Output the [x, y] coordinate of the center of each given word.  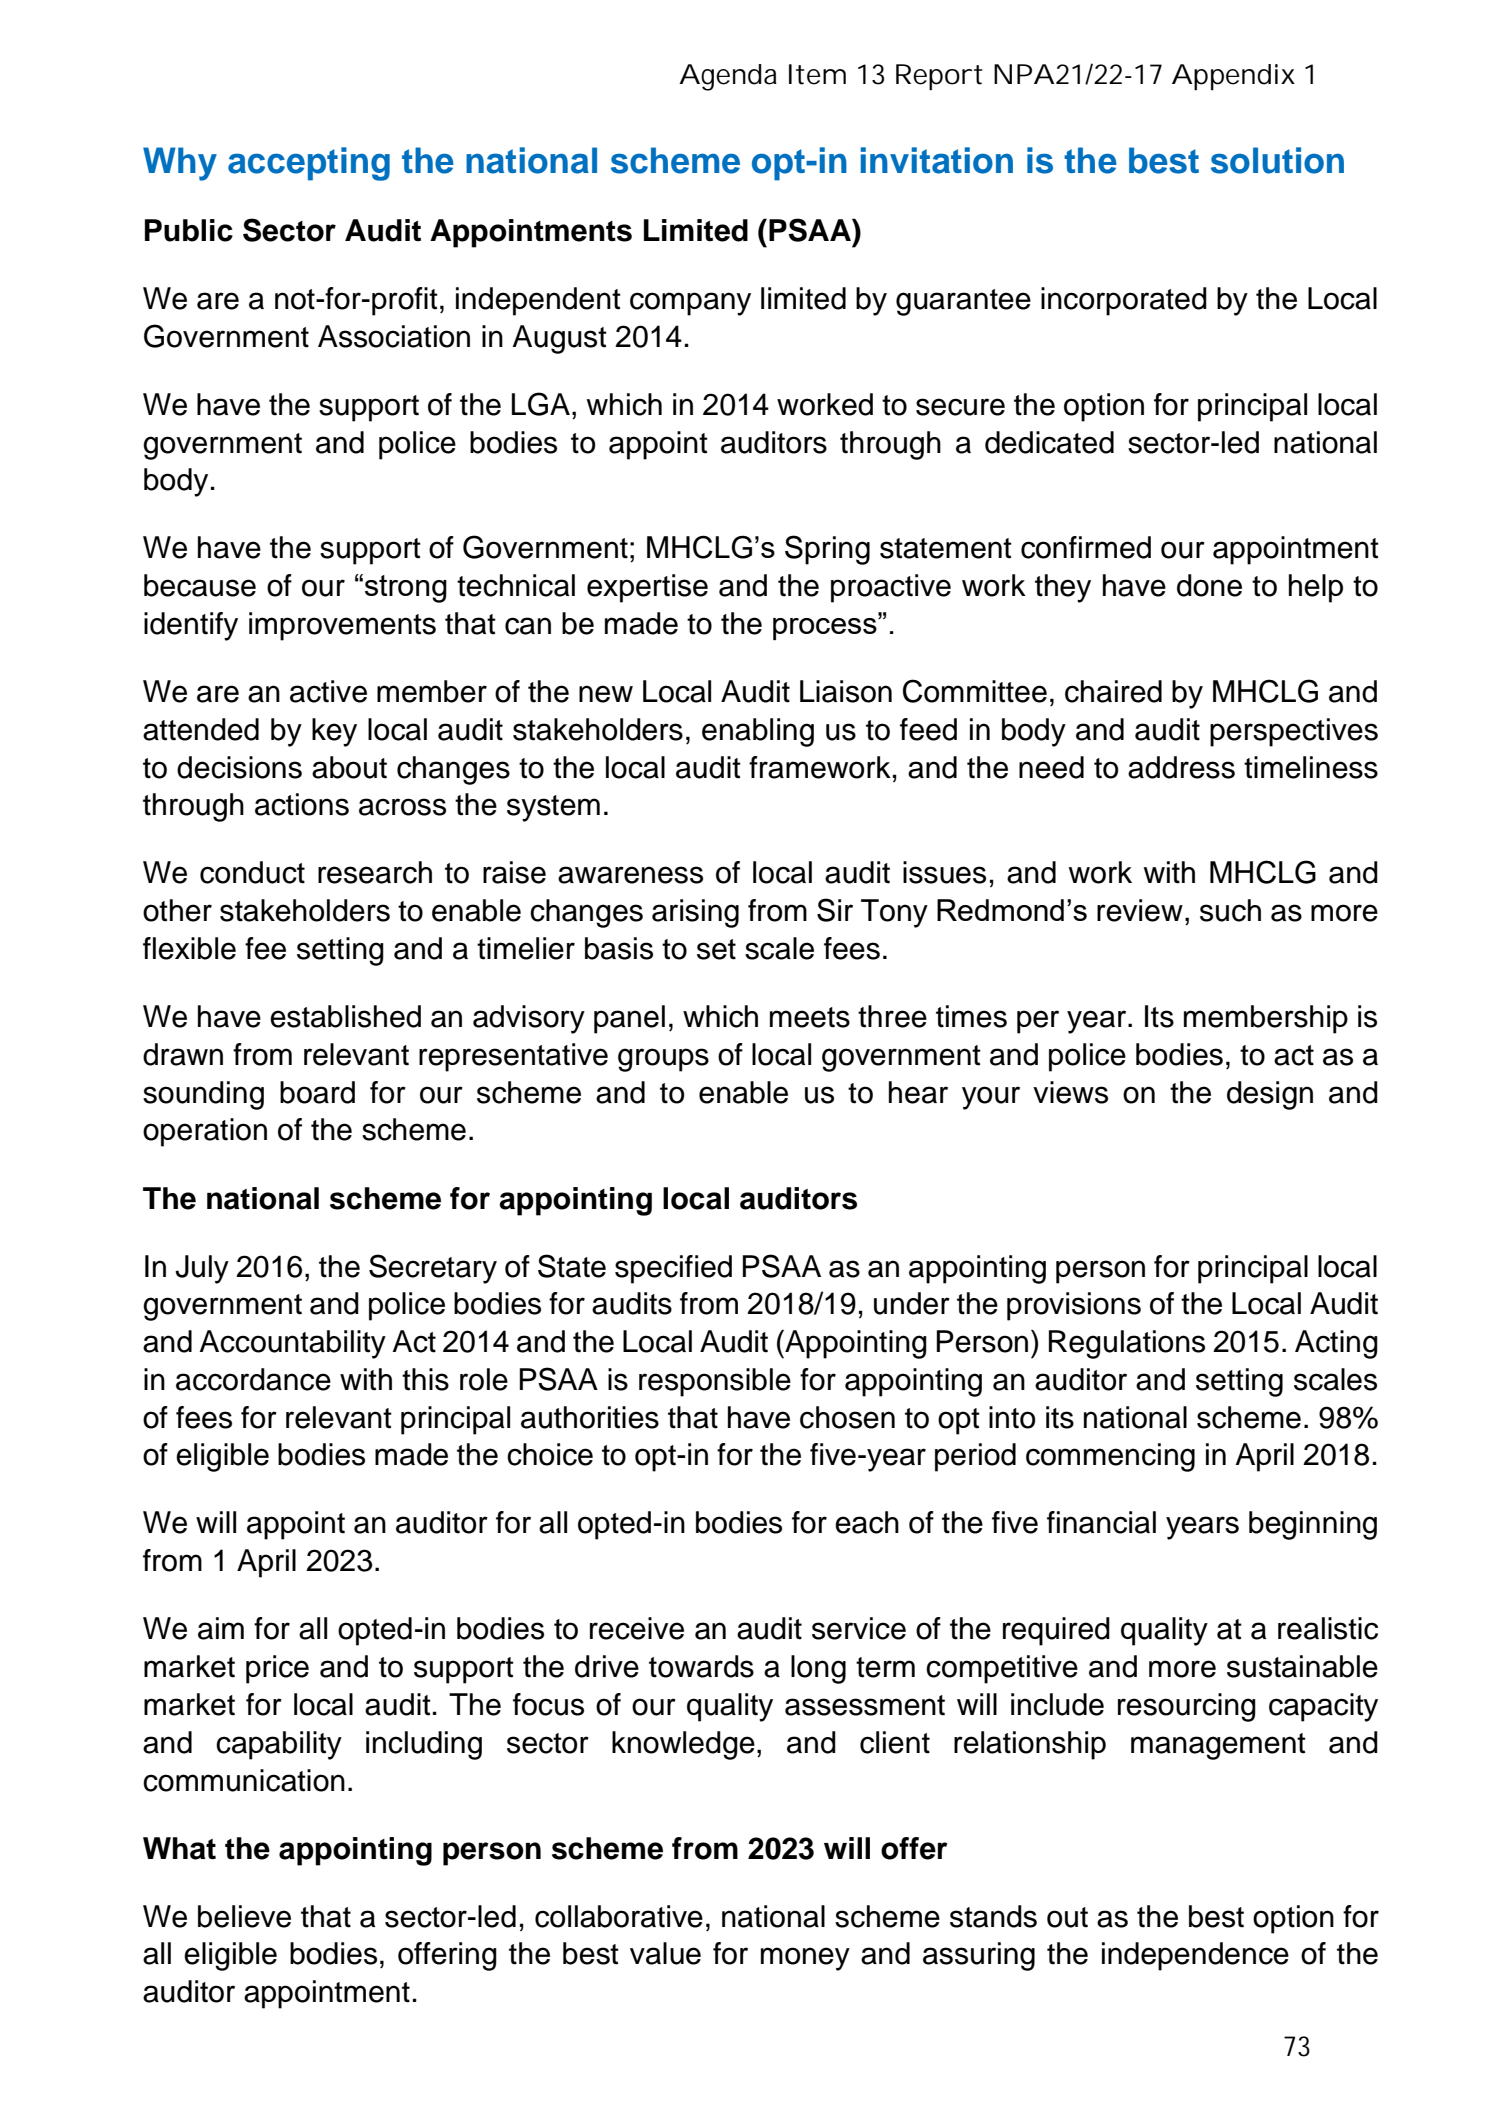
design [1270, 1095]
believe [244, 1916]
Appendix [1233, 77]
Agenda [728, 77]
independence [1195, 1956]
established [345, 1016]
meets [810, 1017]
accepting [309, 164]
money [805, 1959]
